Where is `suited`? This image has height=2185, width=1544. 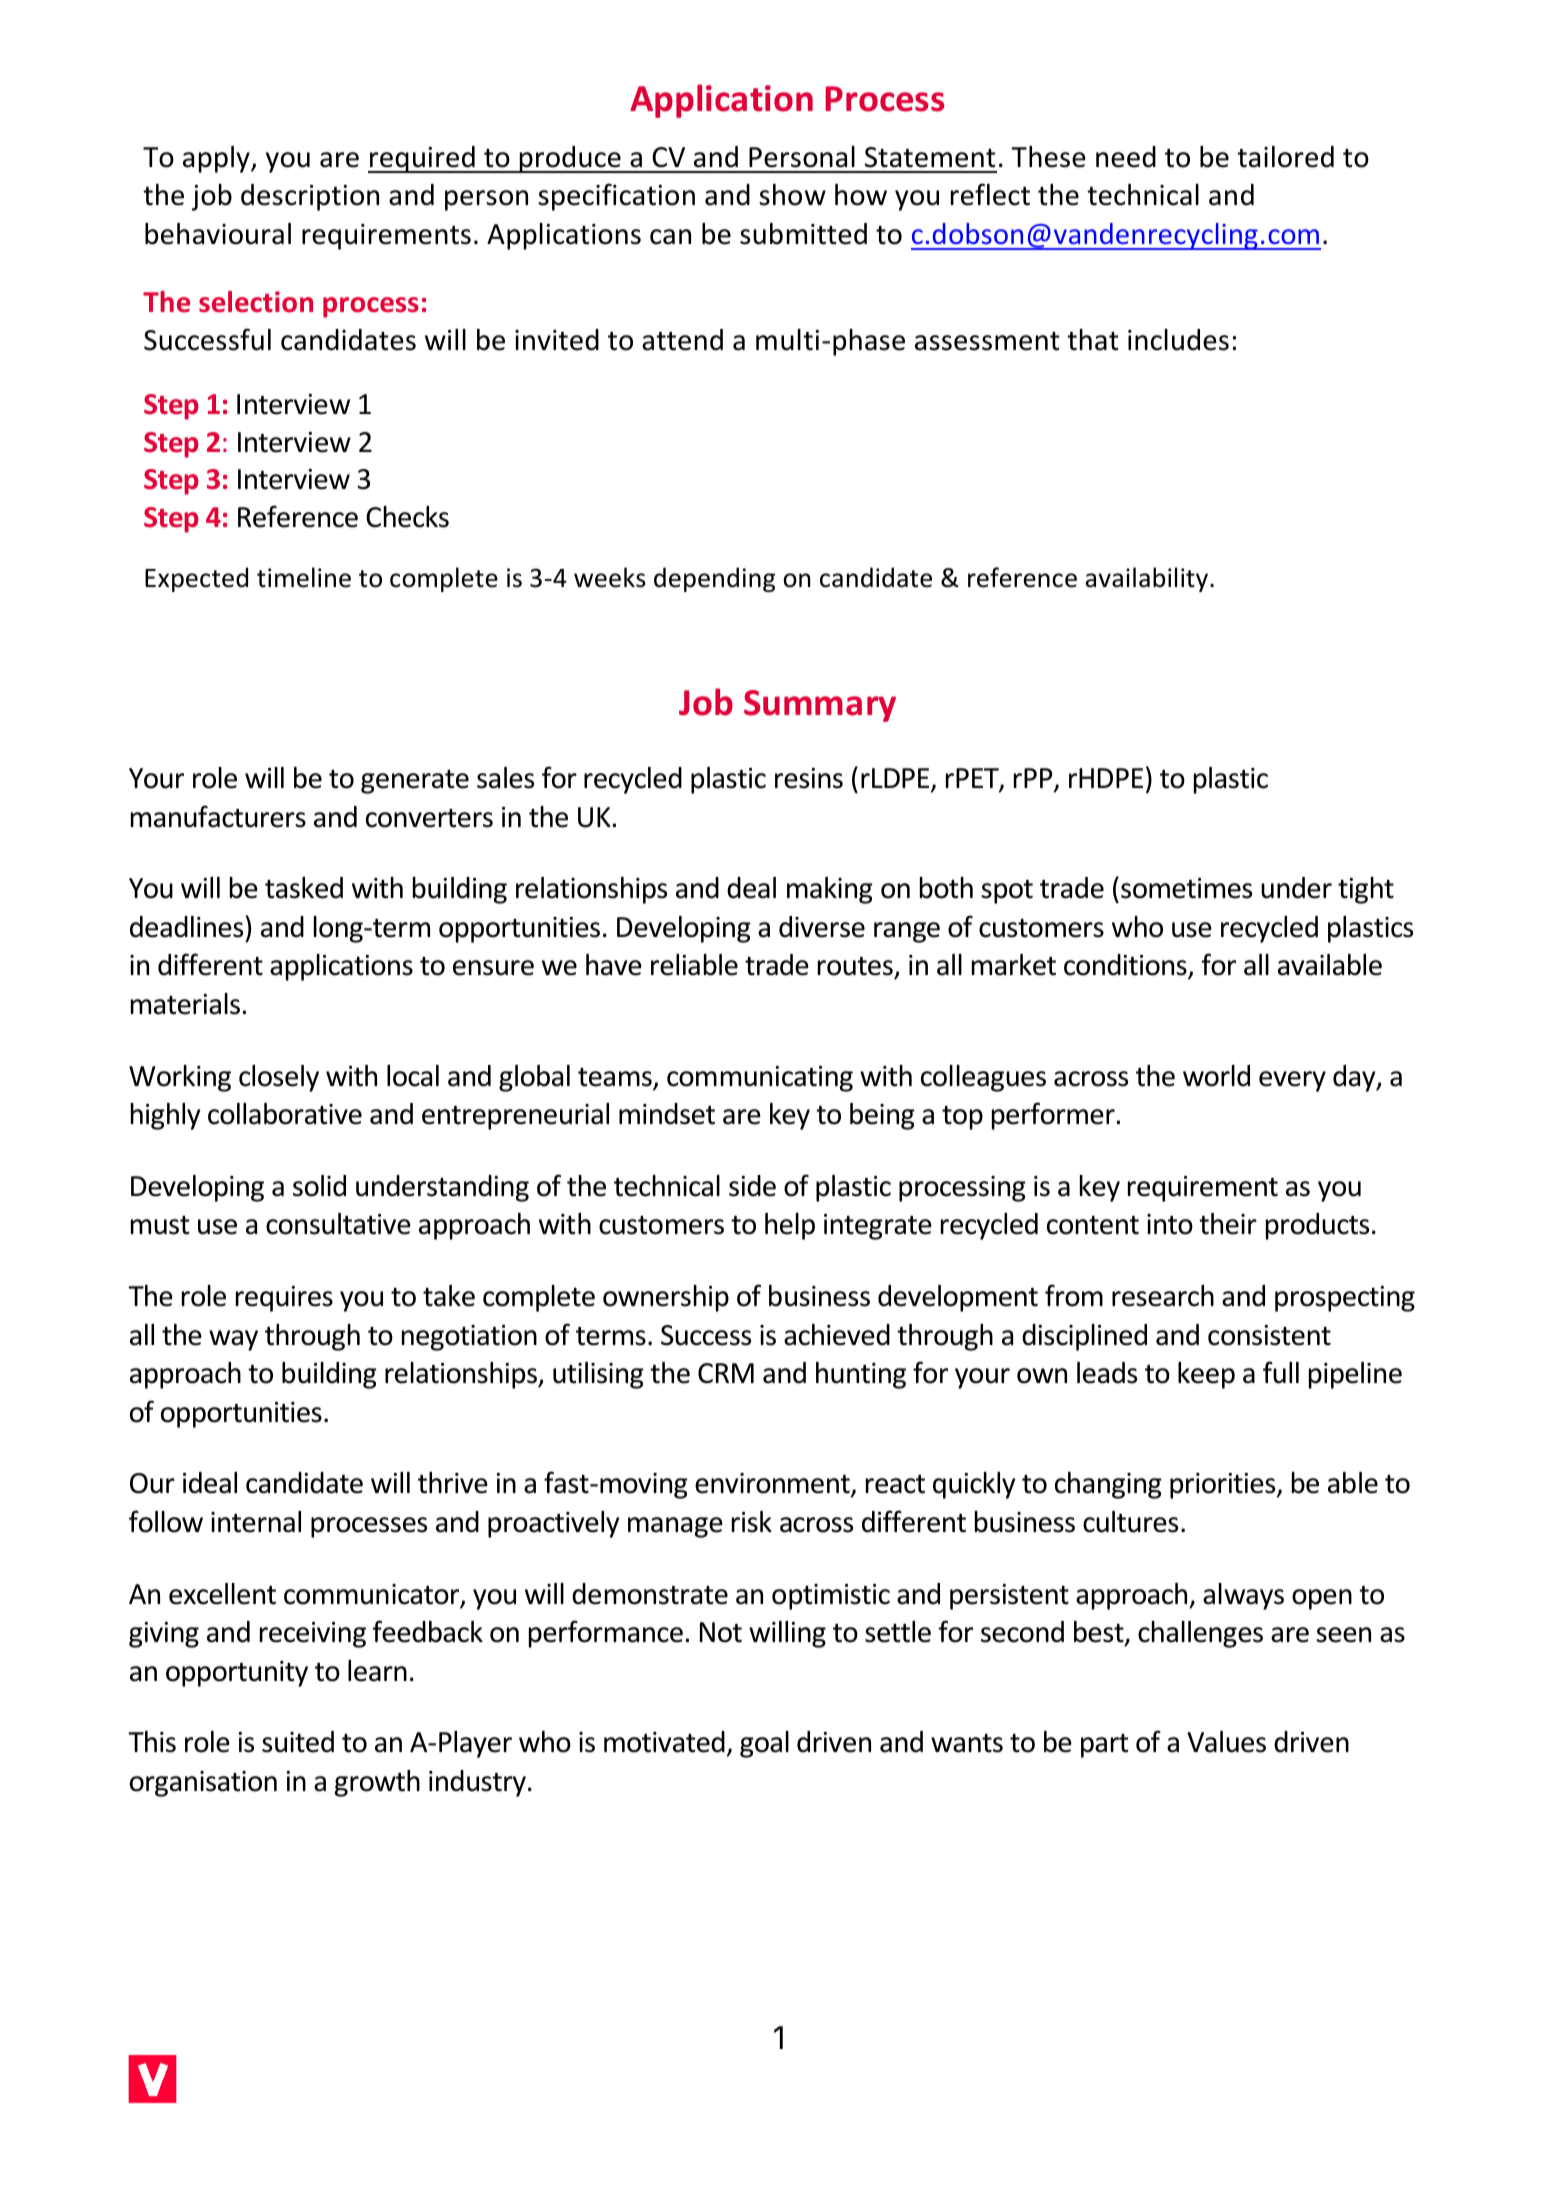 suited is located at coordinates (298, 1742).
